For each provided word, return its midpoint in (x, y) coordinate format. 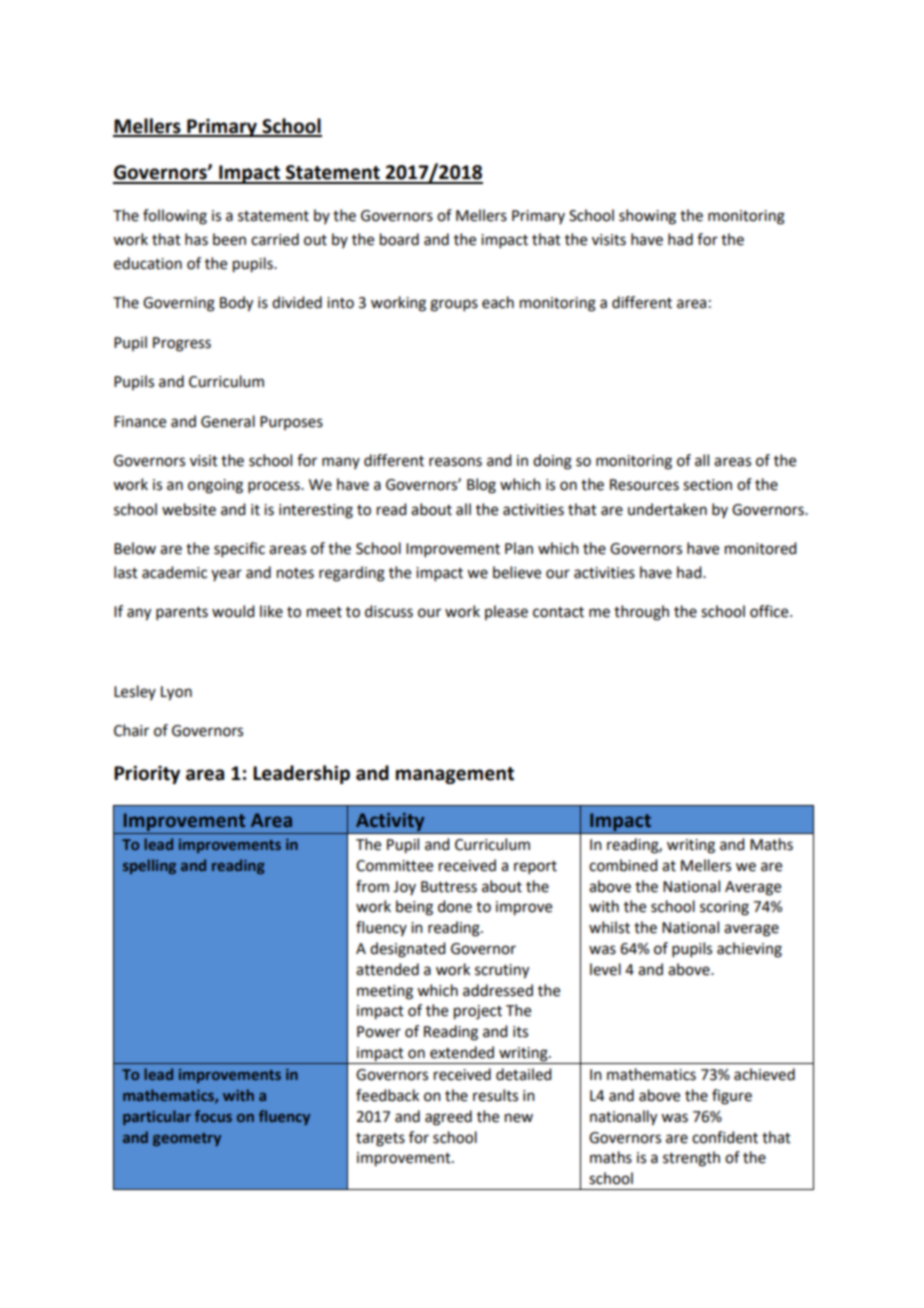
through (641, 613)
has (196, 239)
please (506, 612)
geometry (187, 1139)
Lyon (176, 693)
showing (647, 217)
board (399, 239)
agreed (448, 1118)
